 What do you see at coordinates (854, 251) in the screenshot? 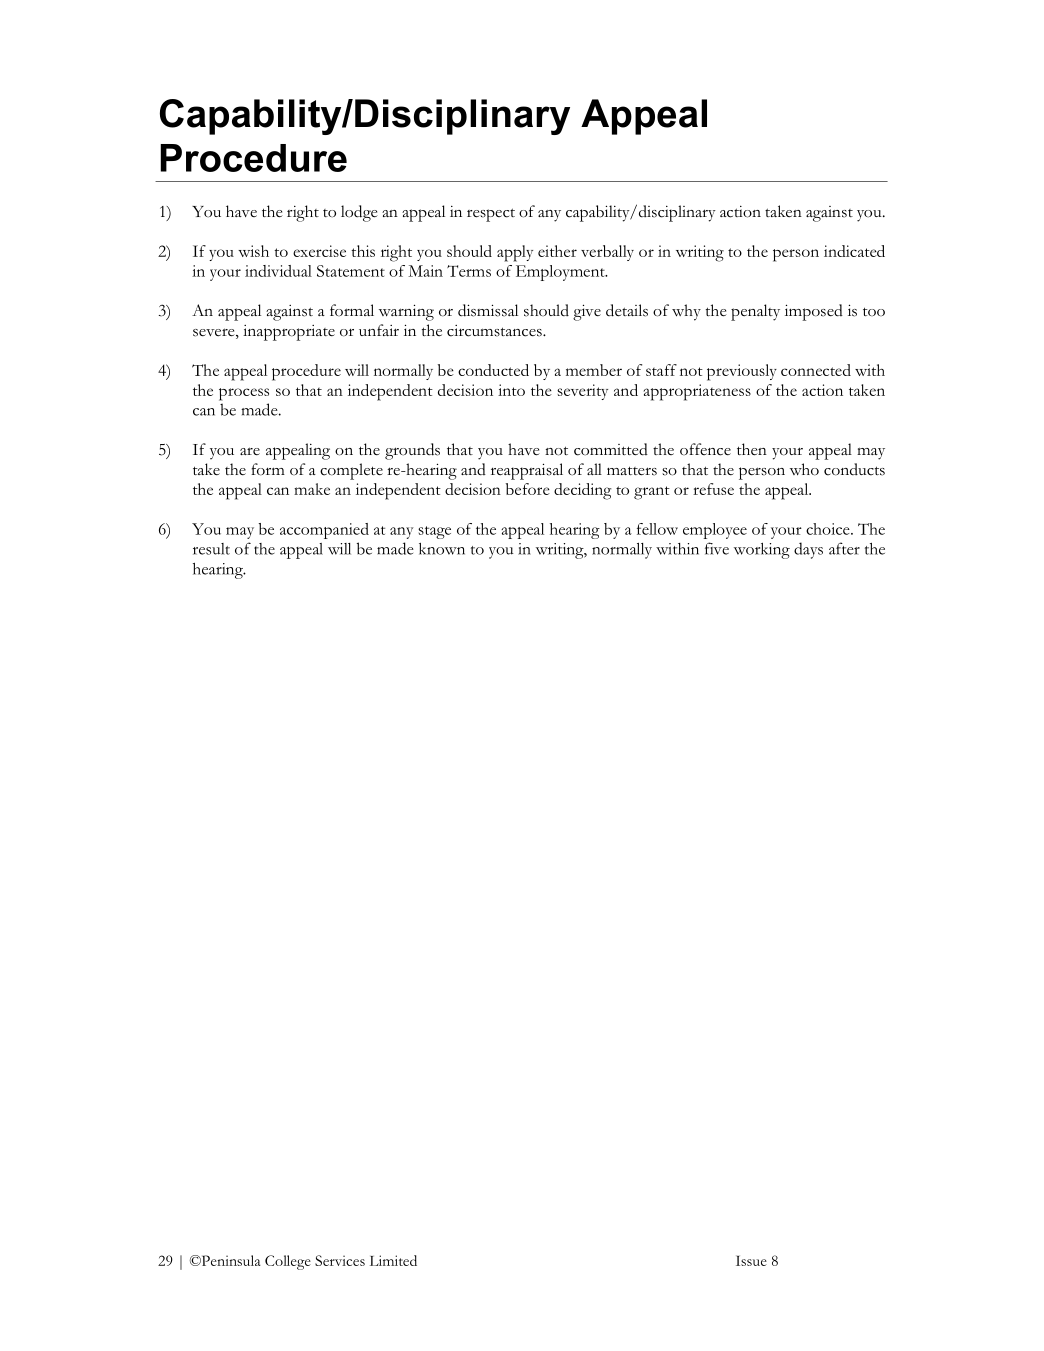
I see `indicated` at bounding box center [854, 251].
